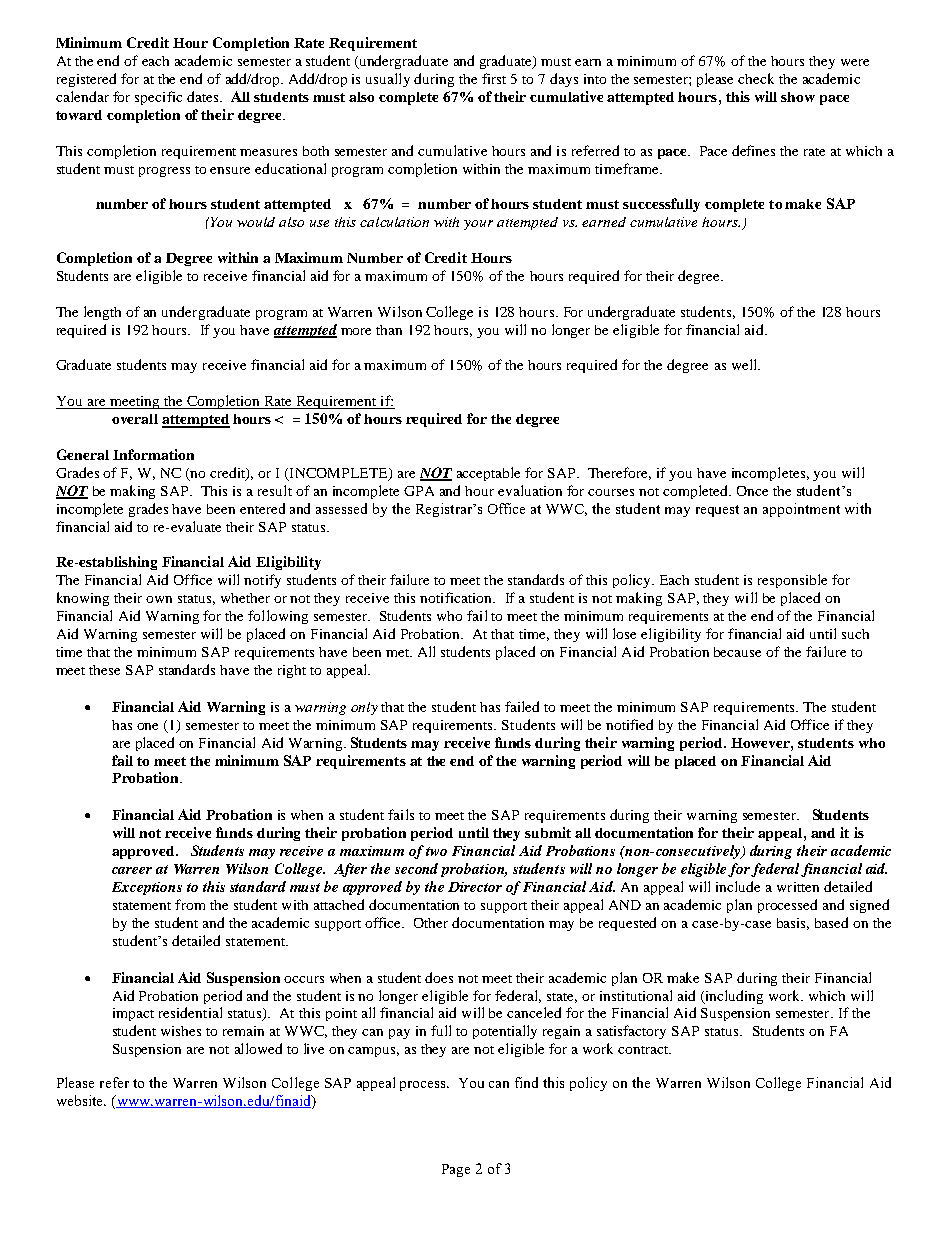  I want to click on from, so click(190, 904).
